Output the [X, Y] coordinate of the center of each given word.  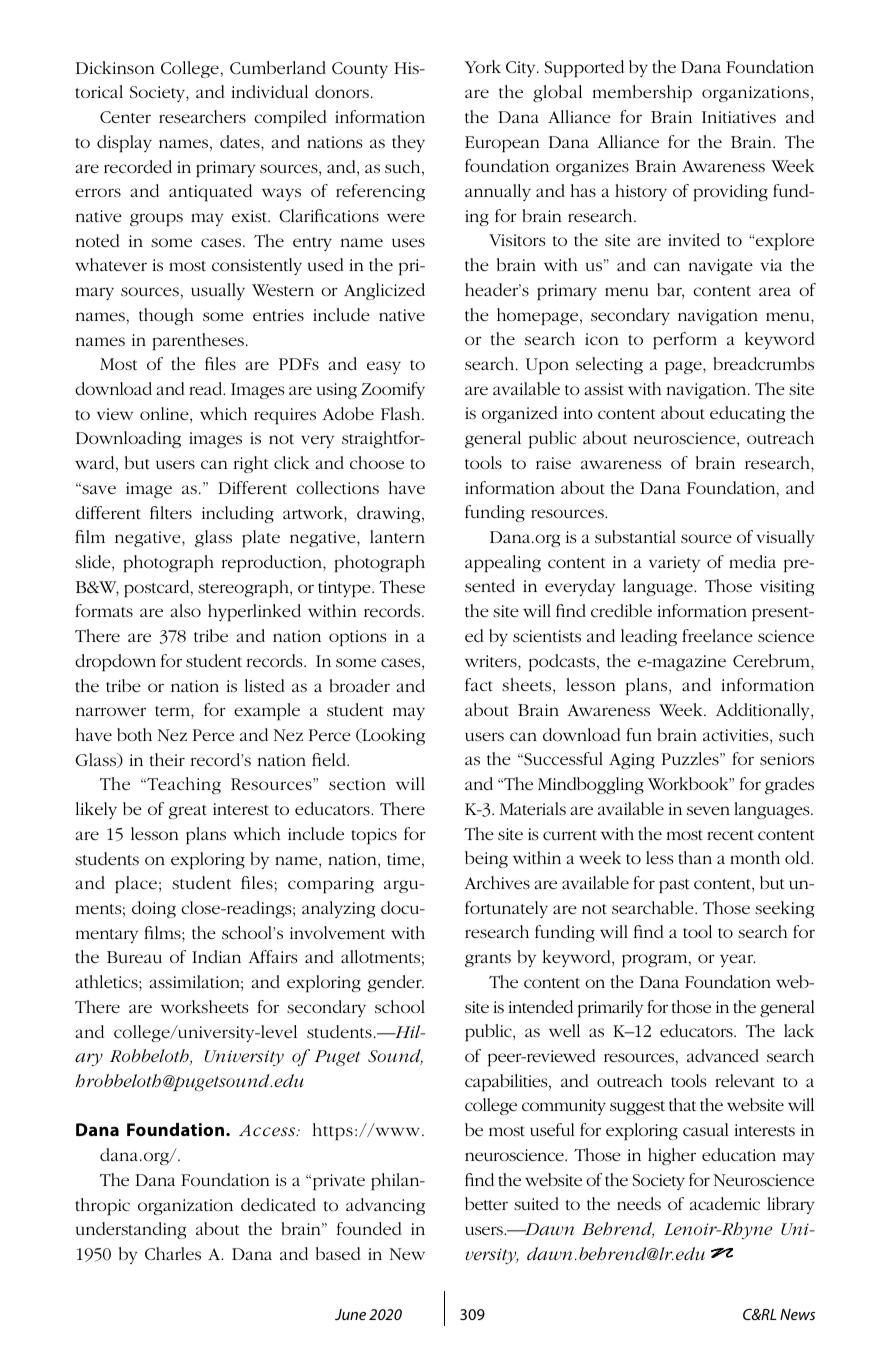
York [482, 66]
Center [125, 117]
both [134, 734]
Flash [402, 414]
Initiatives [739, 117]
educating [747, 414]
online [165, 415]
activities [737, 736]
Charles [173, 1254]
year [737, 960]
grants [488, 960]
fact [479, 684]
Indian [216, 956]
